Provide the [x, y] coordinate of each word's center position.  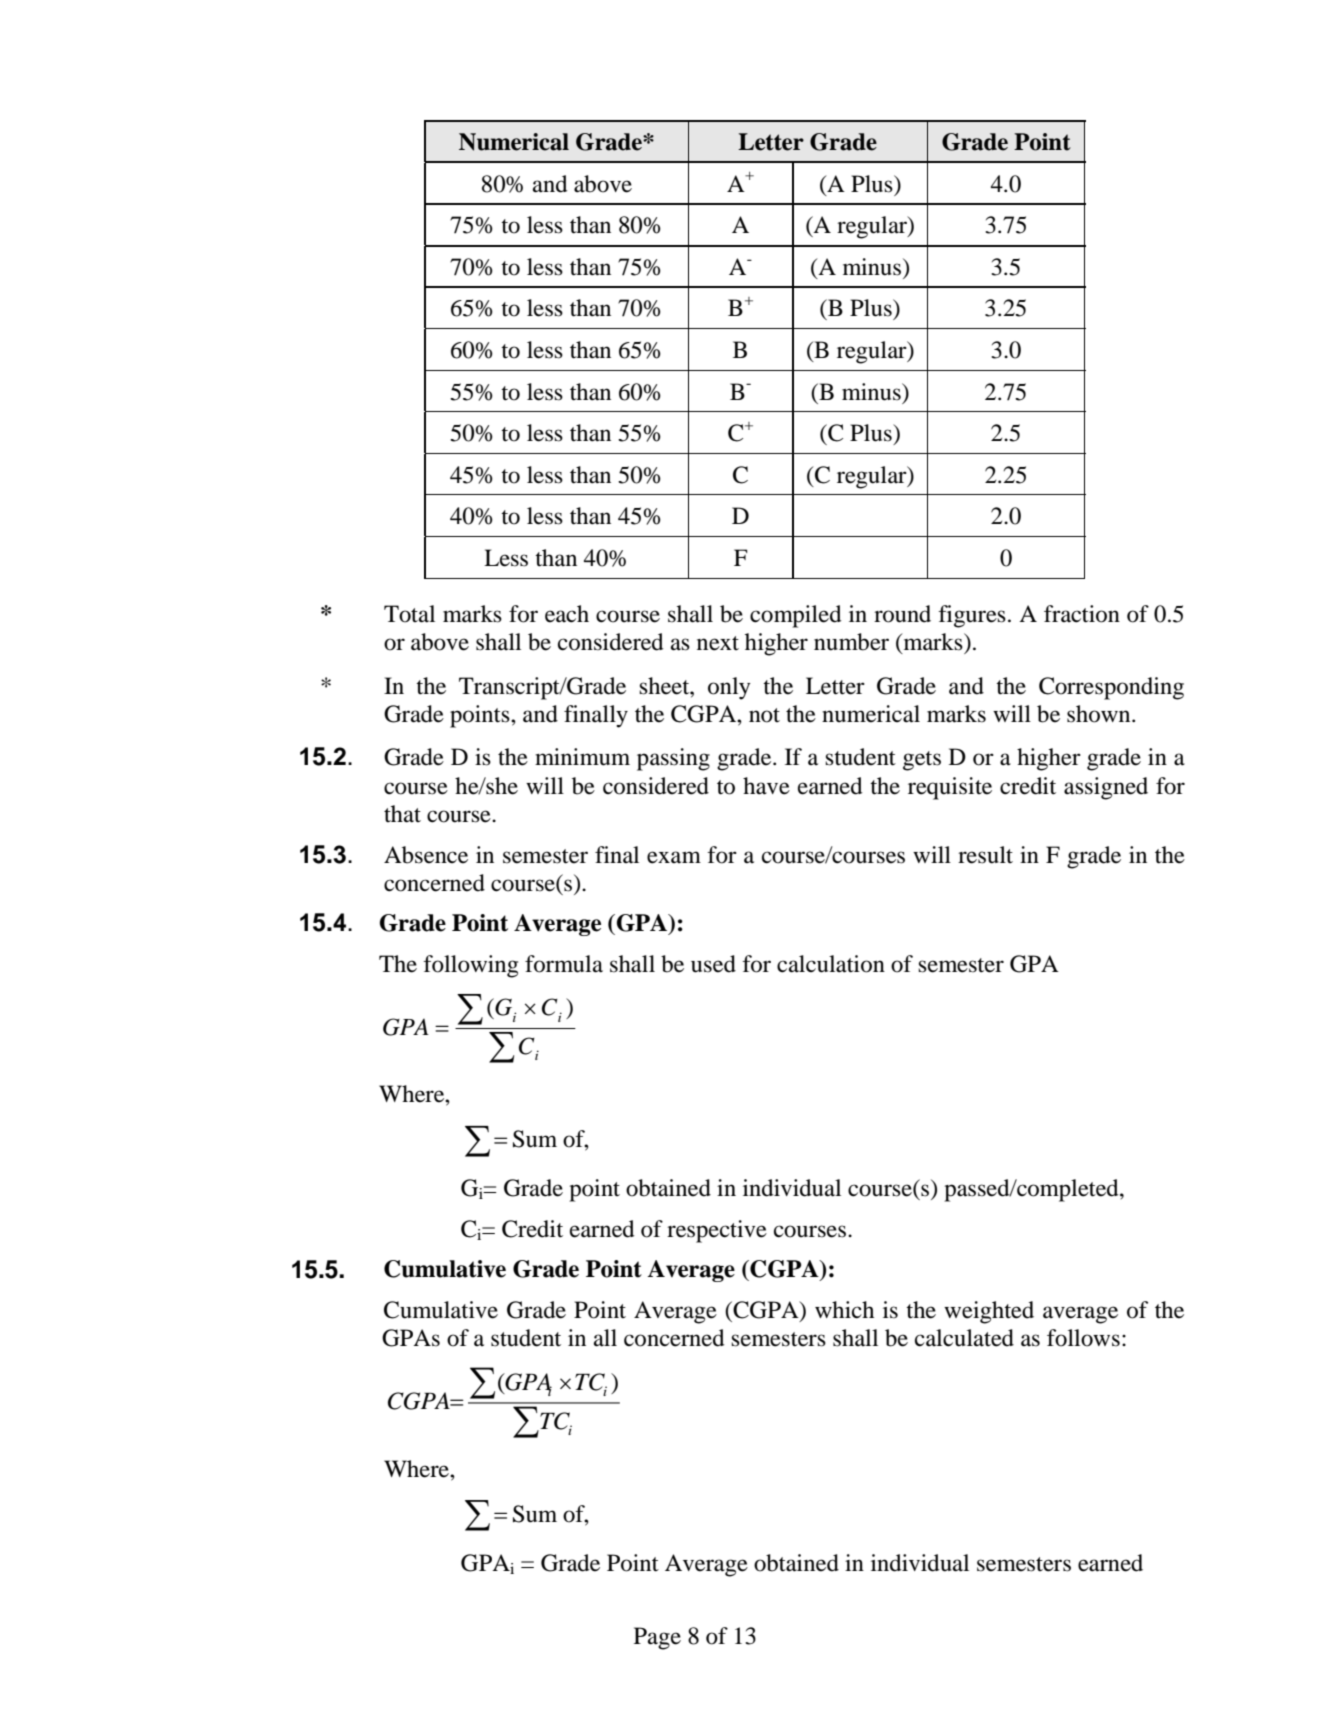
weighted [989, 1312]
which [844, 1310]
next [718, 643]
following [470, 966]
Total [409, 614]
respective [717, 1231]
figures [972, 616]
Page [657, 1638]
